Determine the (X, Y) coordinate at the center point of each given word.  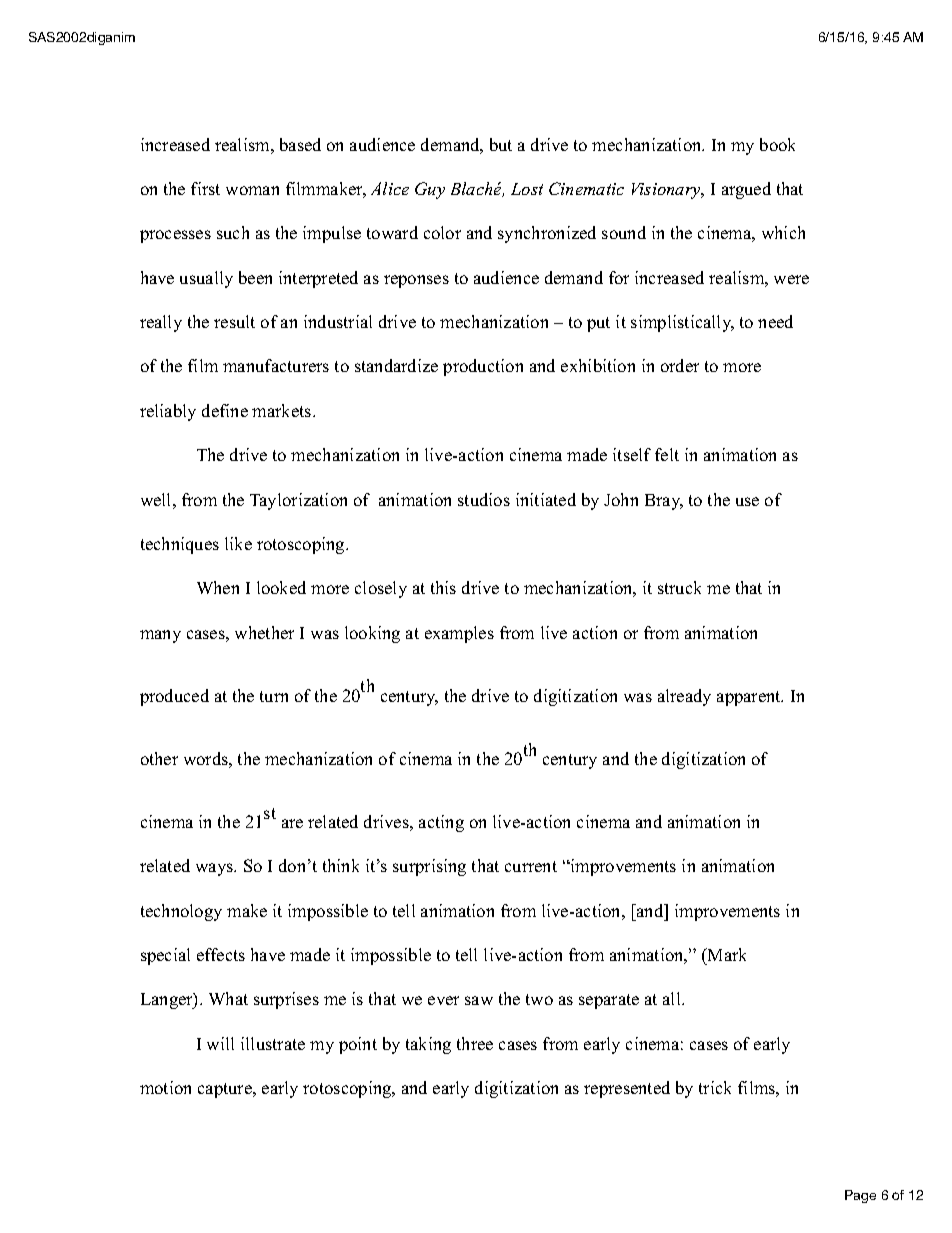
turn (274, 696)
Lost (527, 189)
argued (746, 190)
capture (226, 1090)
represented (627, 1089)
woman (252, 190)
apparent (750, 698)
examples (459, 634)
